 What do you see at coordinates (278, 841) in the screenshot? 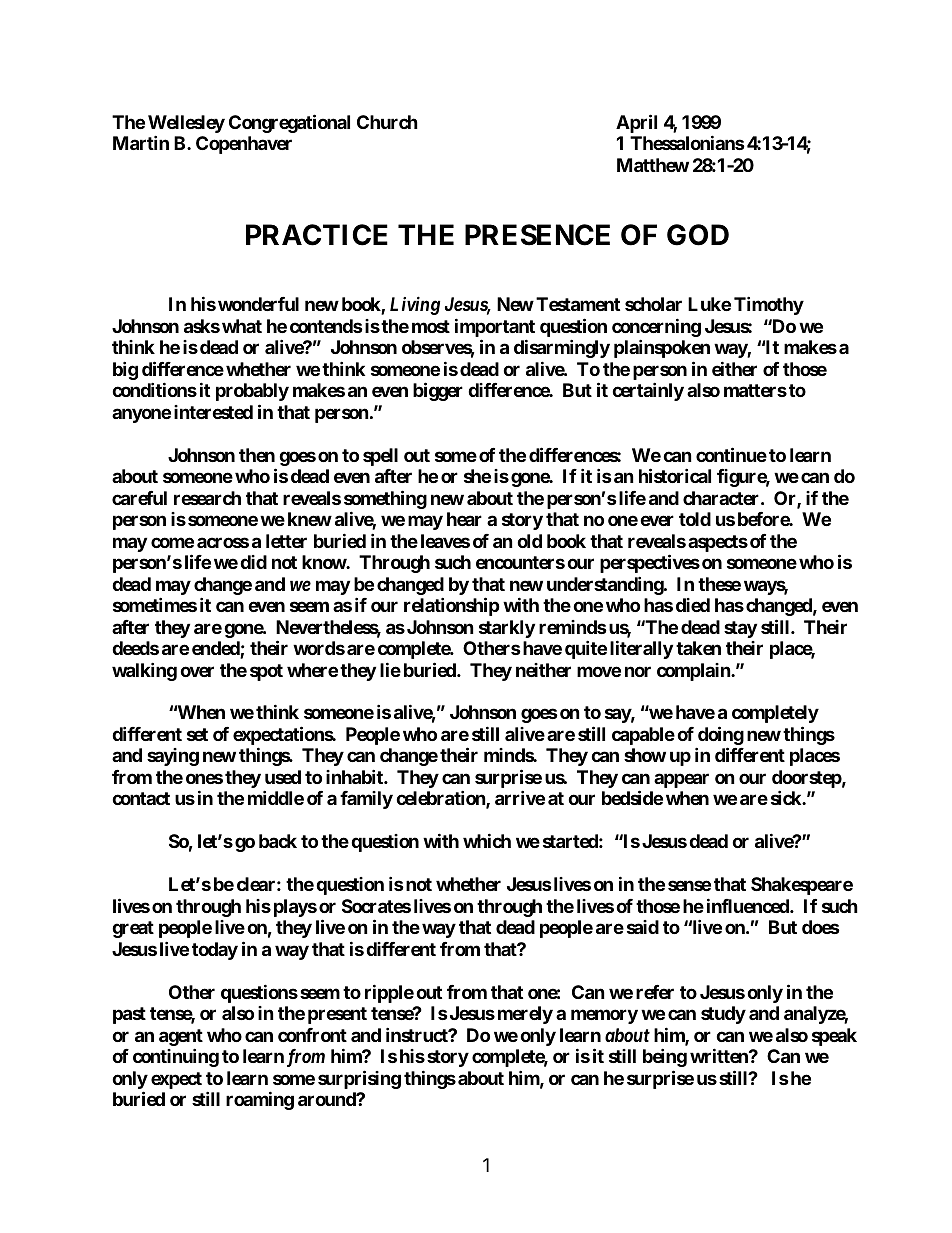
I see `back` at bounding box center [278, 841].
